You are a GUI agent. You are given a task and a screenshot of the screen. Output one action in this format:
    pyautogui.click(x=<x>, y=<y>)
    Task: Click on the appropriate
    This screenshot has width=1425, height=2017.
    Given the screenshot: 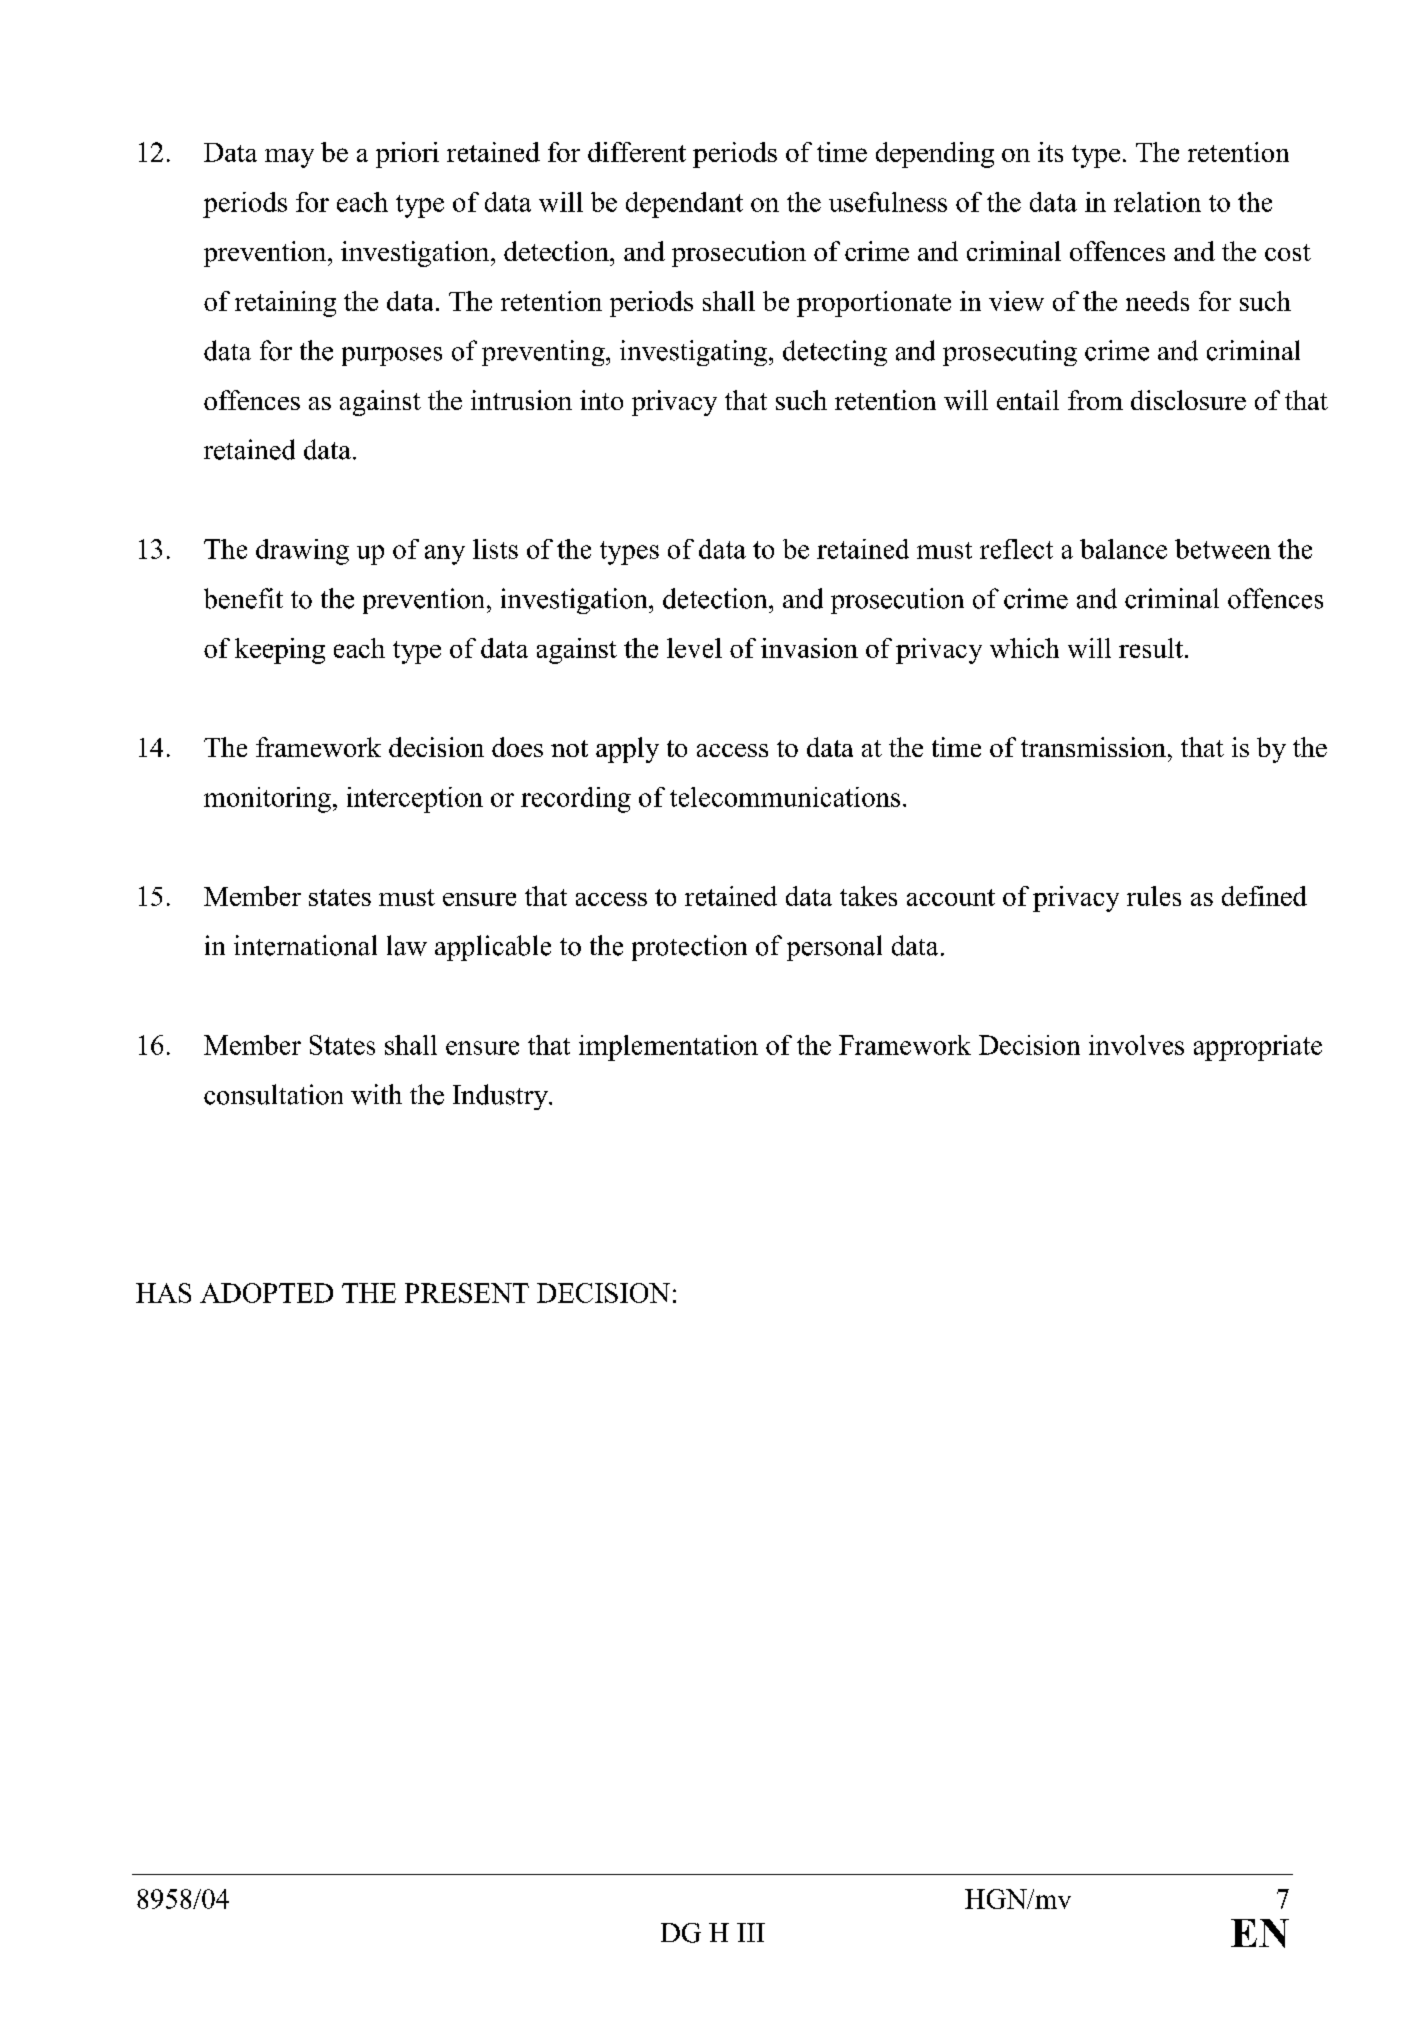 What is the action you would take?
    pyautogui.click(x=1258, y=1048)
